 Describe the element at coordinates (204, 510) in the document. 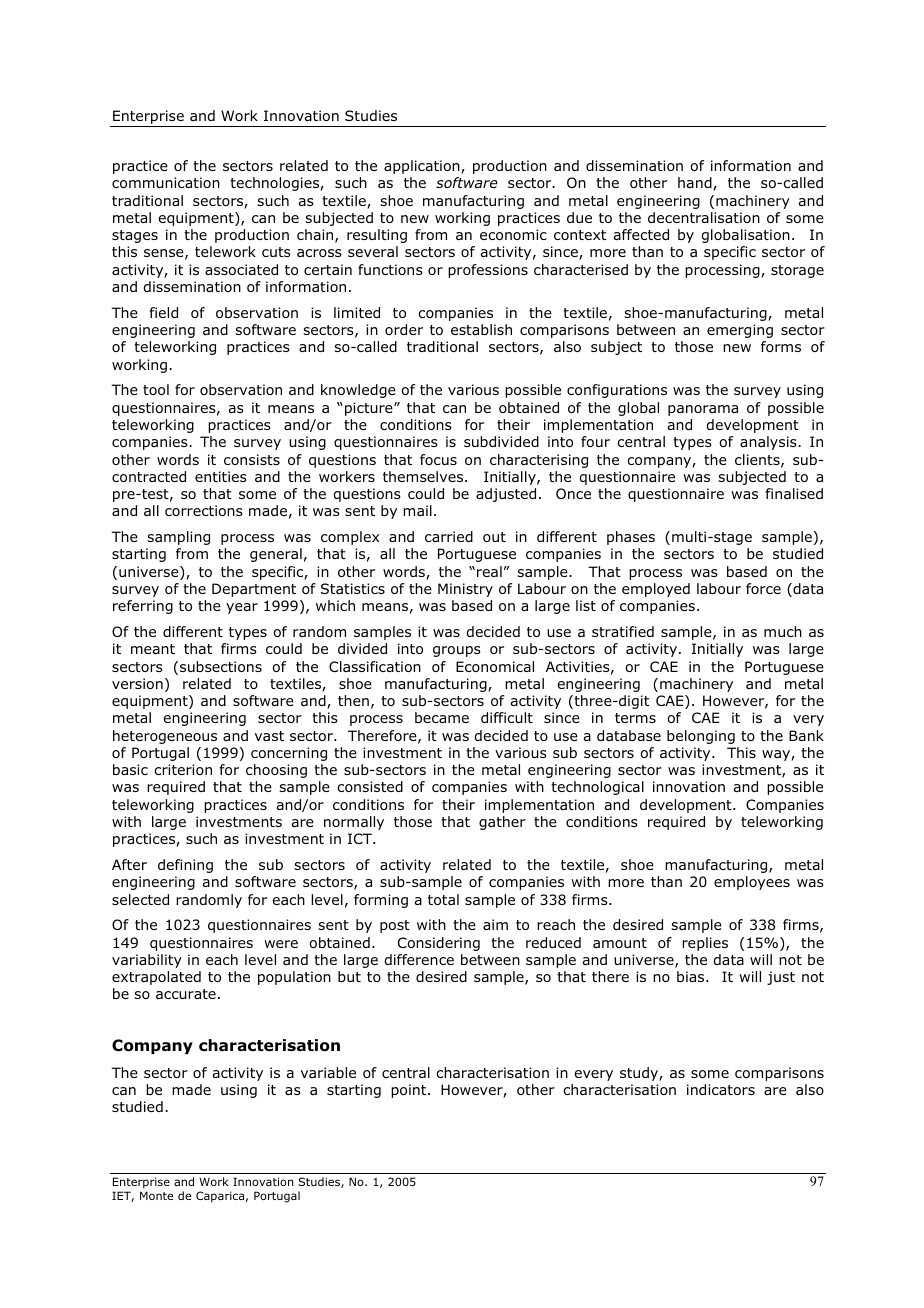

I see `corrections` at that location.
